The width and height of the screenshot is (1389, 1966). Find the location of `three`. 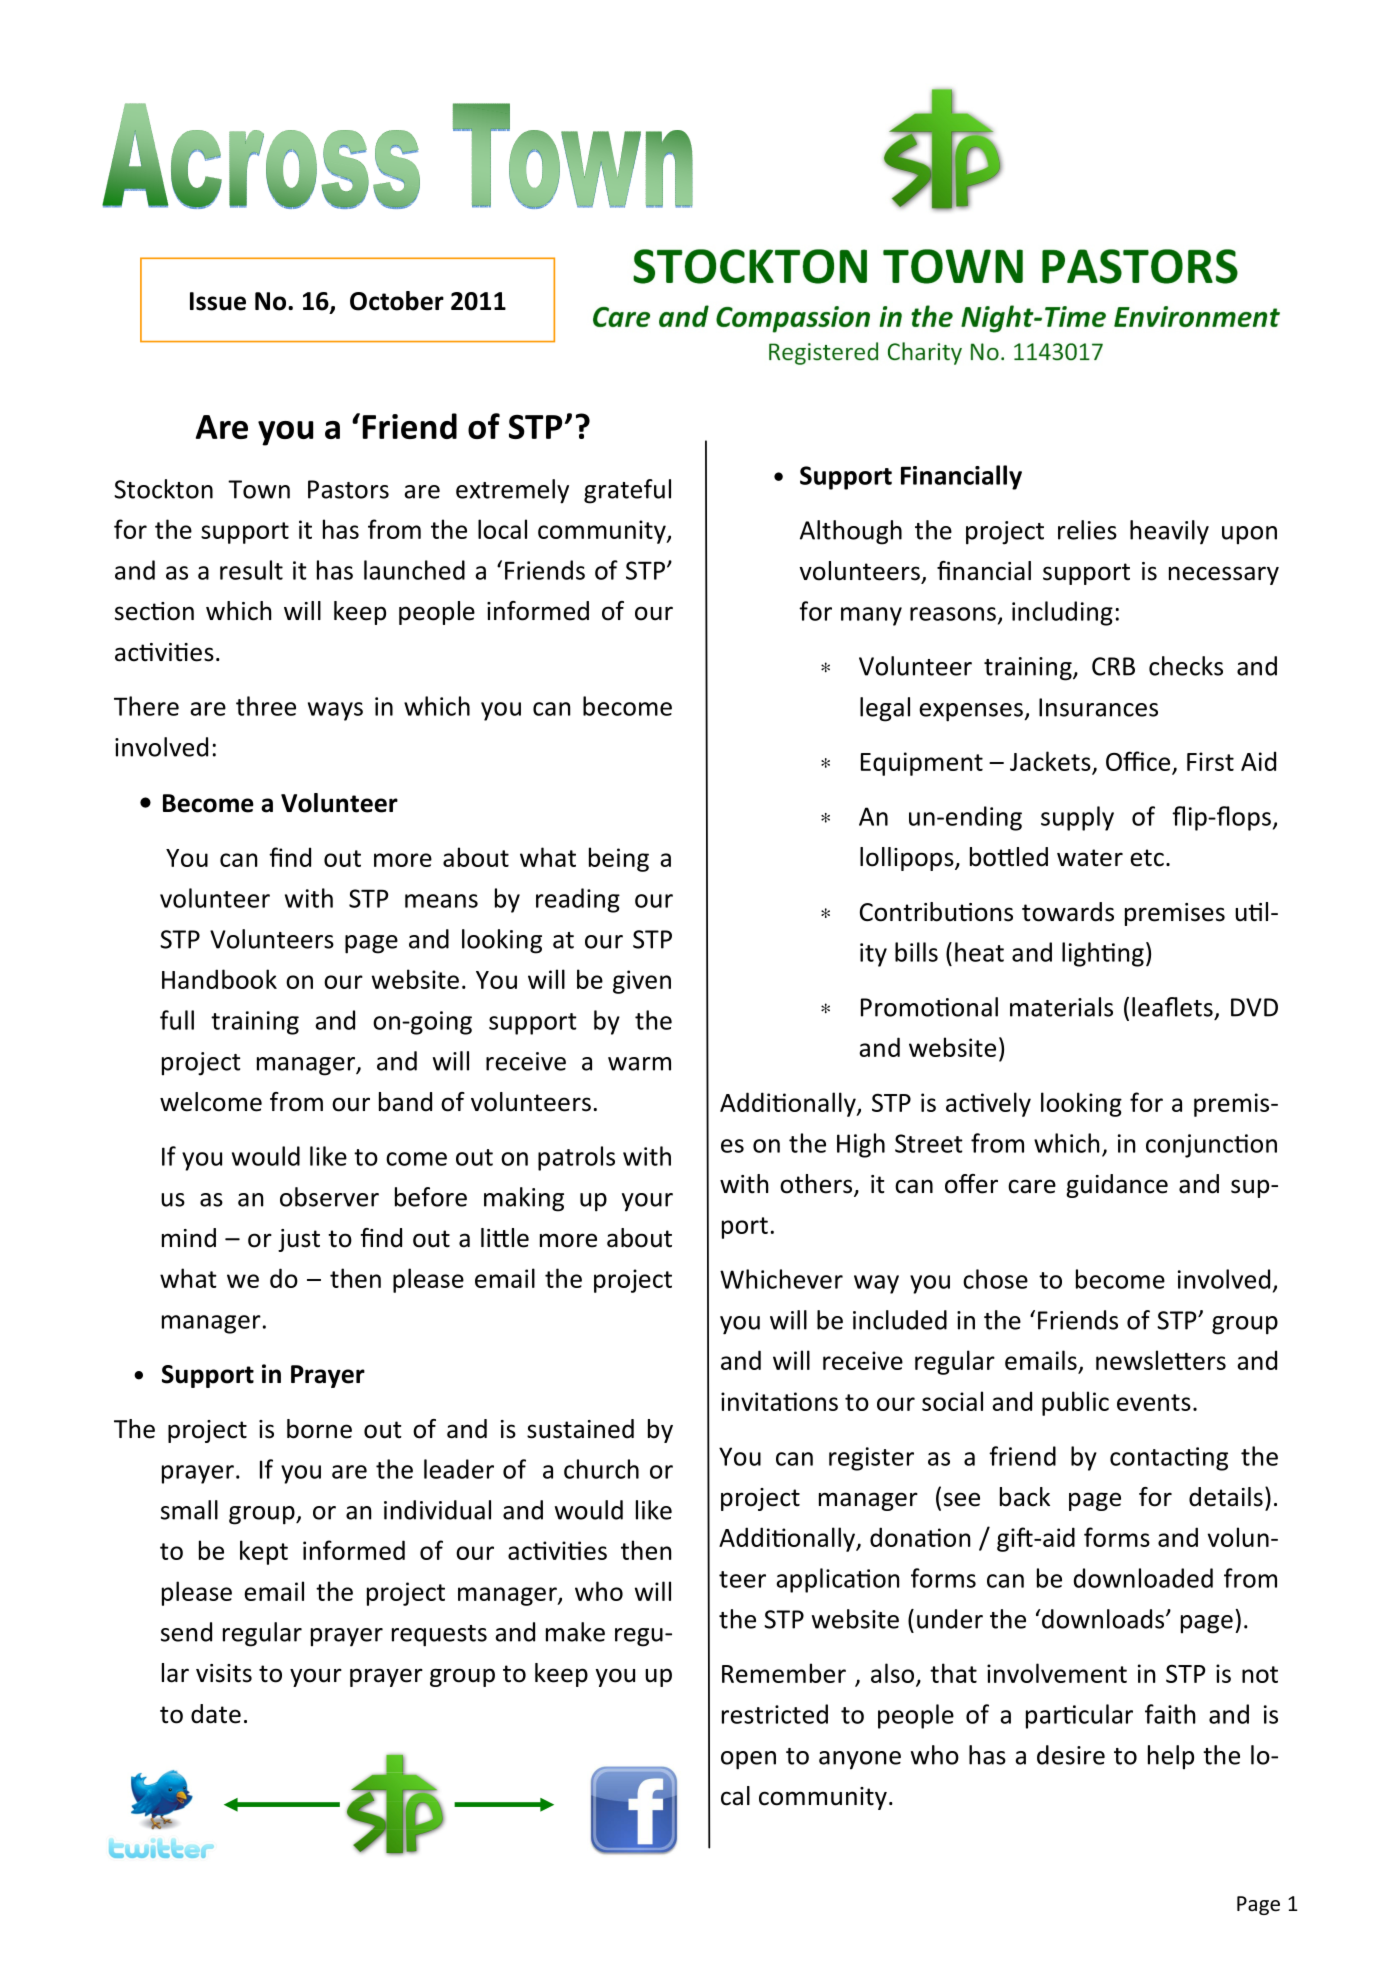

three is located at coordinates (266, 706).
